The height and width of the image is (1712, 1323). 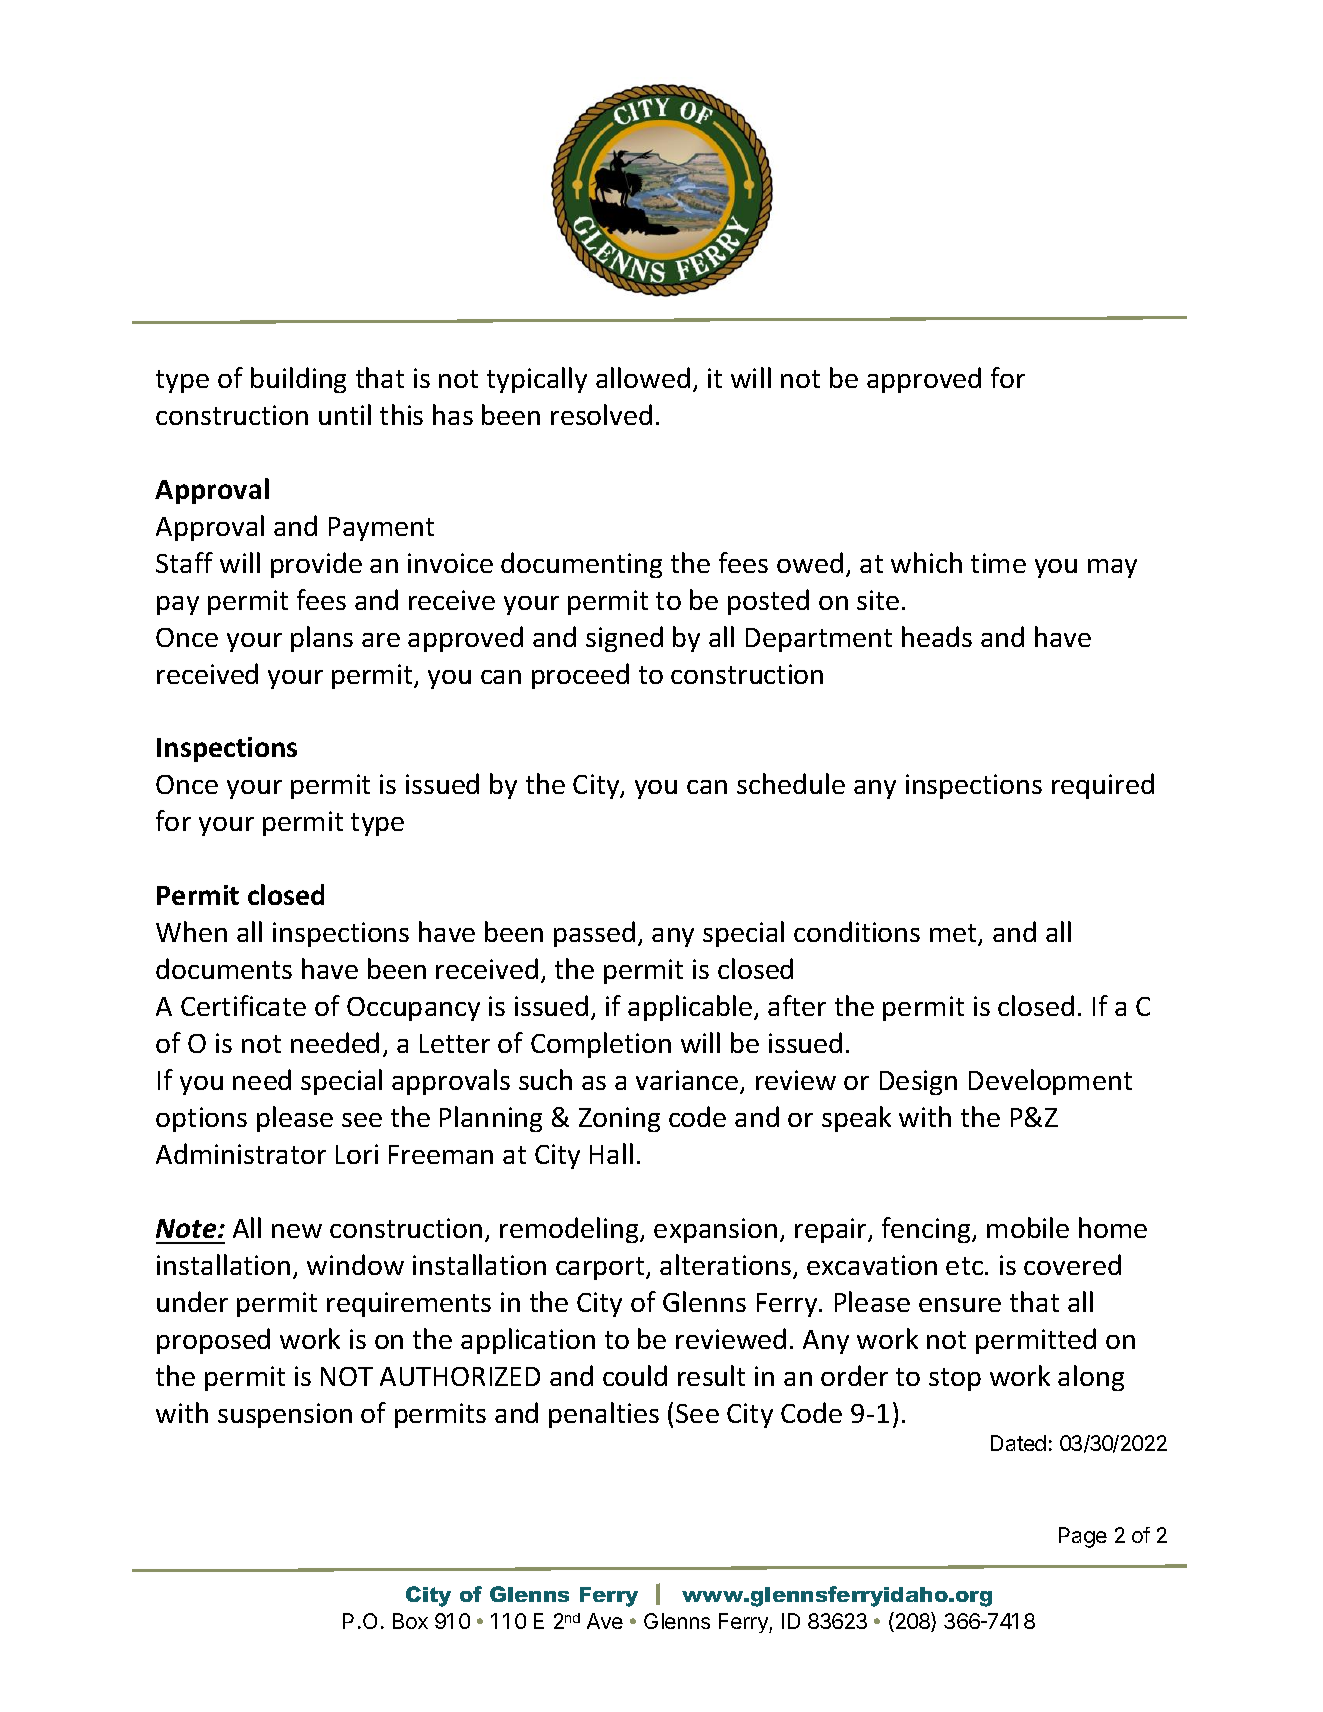 I want to click on until, so click(x=345, y=414).
